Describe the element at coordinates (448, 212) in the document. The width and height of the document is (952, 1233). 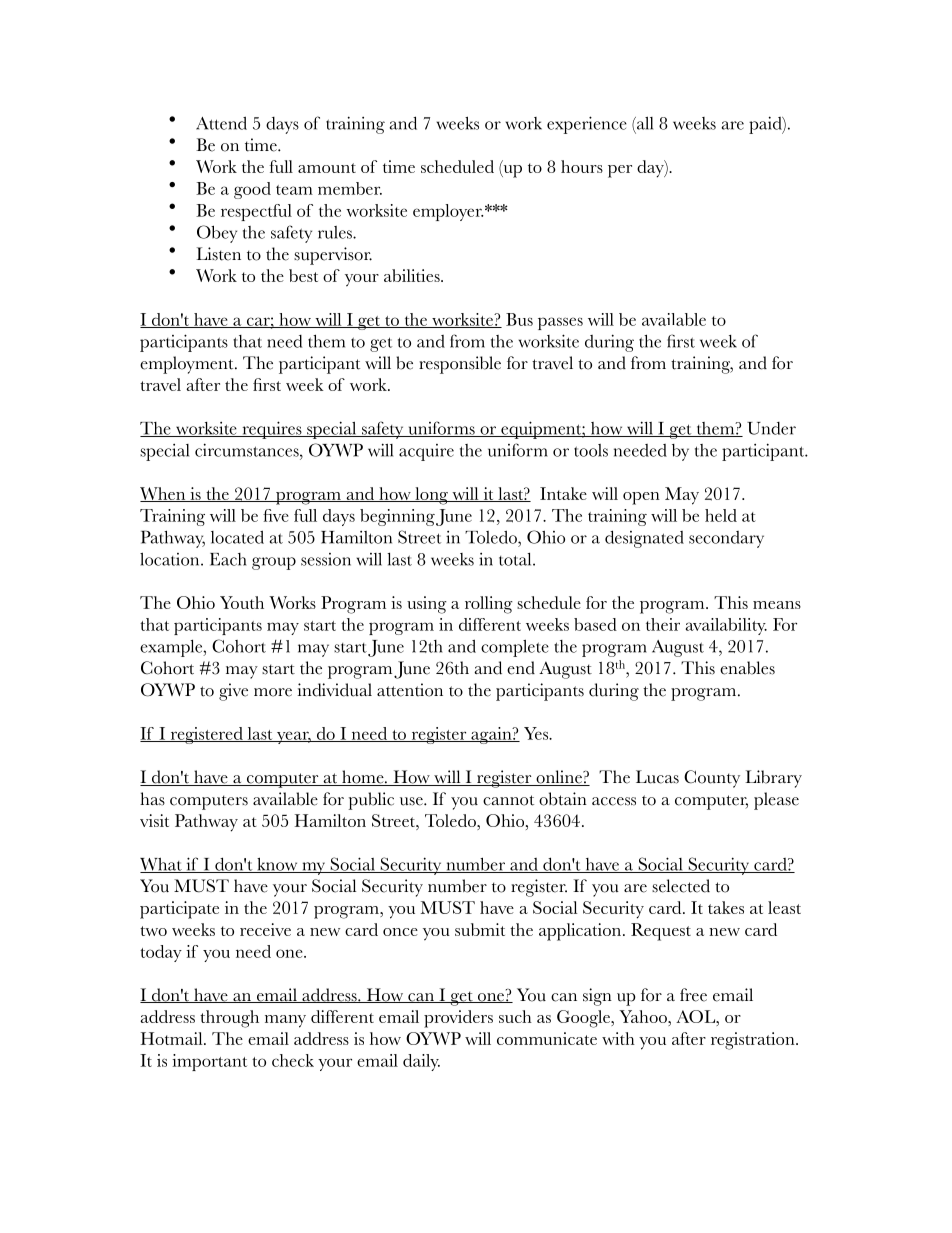
I see `employer` at that location.
